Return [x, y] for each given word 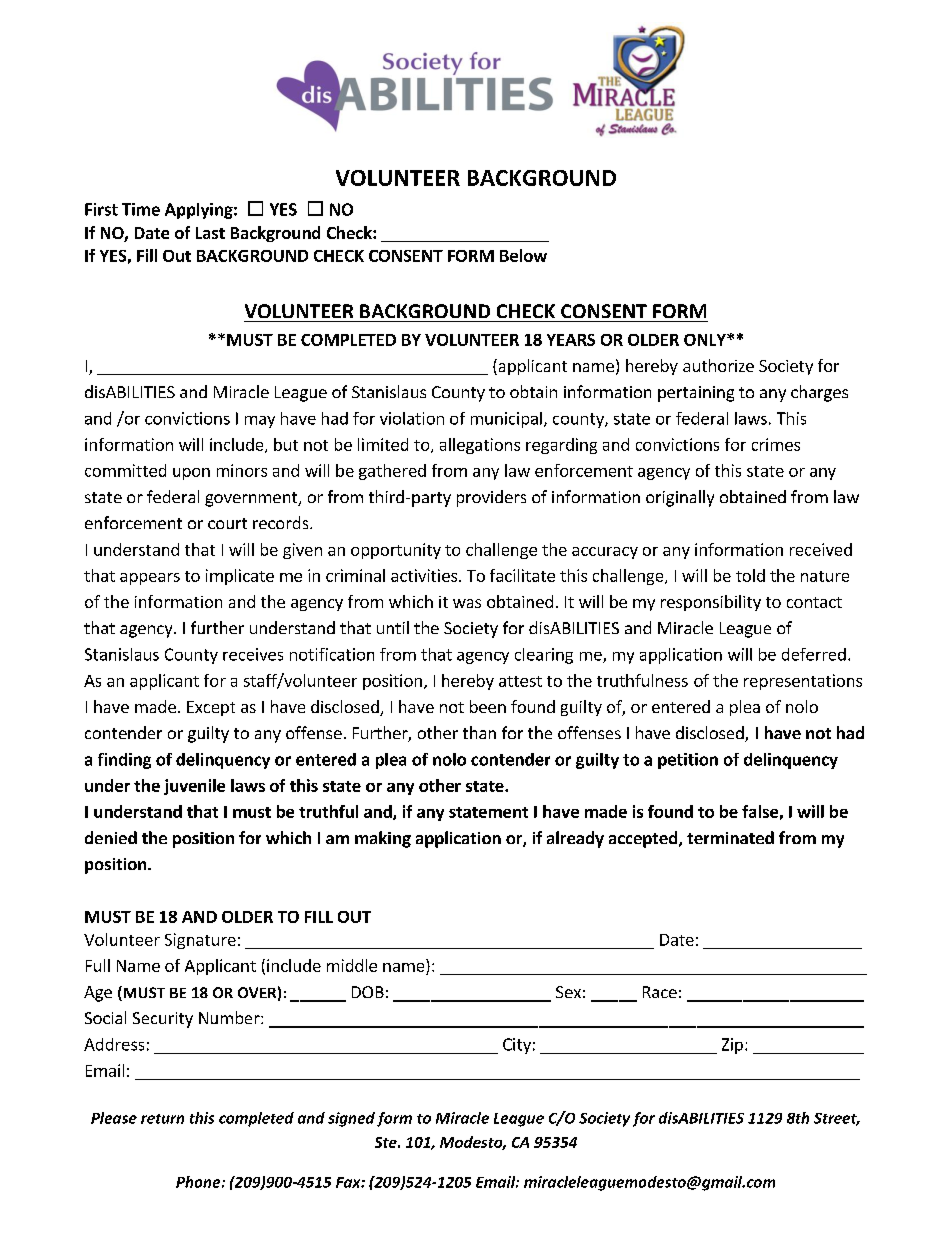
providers [491, 498]
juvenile [194, 787]
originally [680, 498]
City [517, 1046]
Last [210, 233]
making [383, 839]
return [162, 1119]
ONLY [706, 340]
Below [523, 255]
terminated [730, 837]
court [227, 523]
